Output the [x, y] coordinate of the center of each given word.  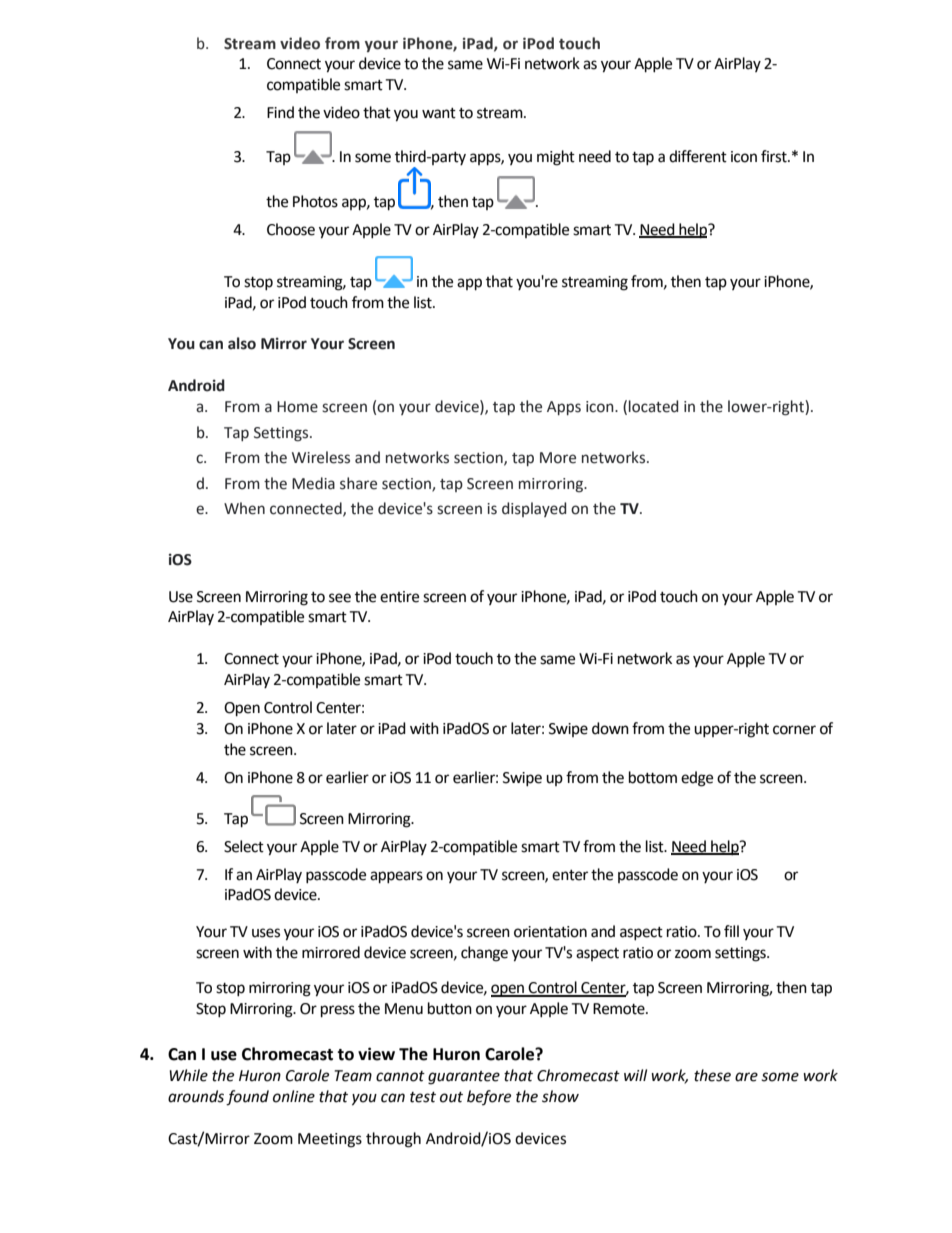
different [698, 156]
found [247, 1098]
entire [399, 597]
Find [280, 112]
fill [731, 931]
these [712, 1075]
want [439, 113]
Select [244, 846]
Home [297, 407]
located [653, 406]
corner [794, 730]
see [340, 598]
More [558, 458]
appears [396, 877]
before [489, 1097]
